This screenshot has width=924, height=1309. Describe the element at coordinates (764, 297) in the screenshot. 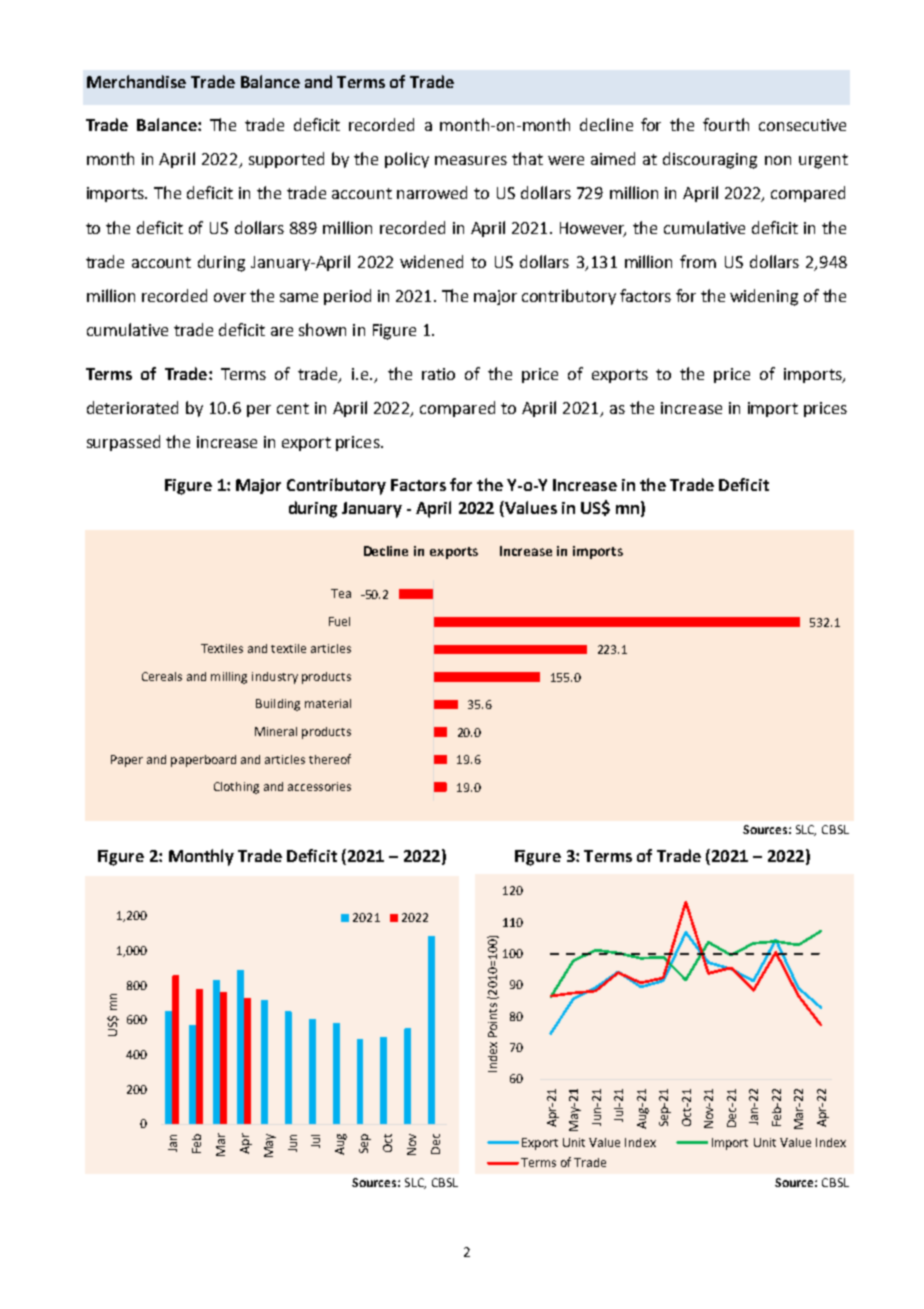

I see `widening` at that location.
